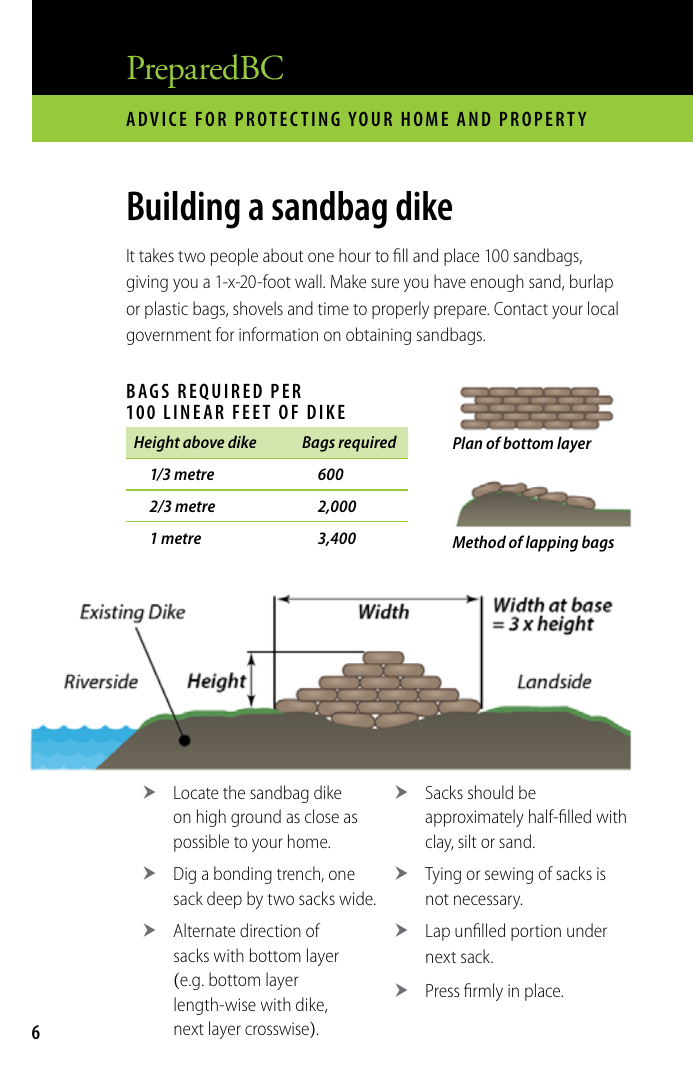  I want to click on Method, so click(479, 541).
